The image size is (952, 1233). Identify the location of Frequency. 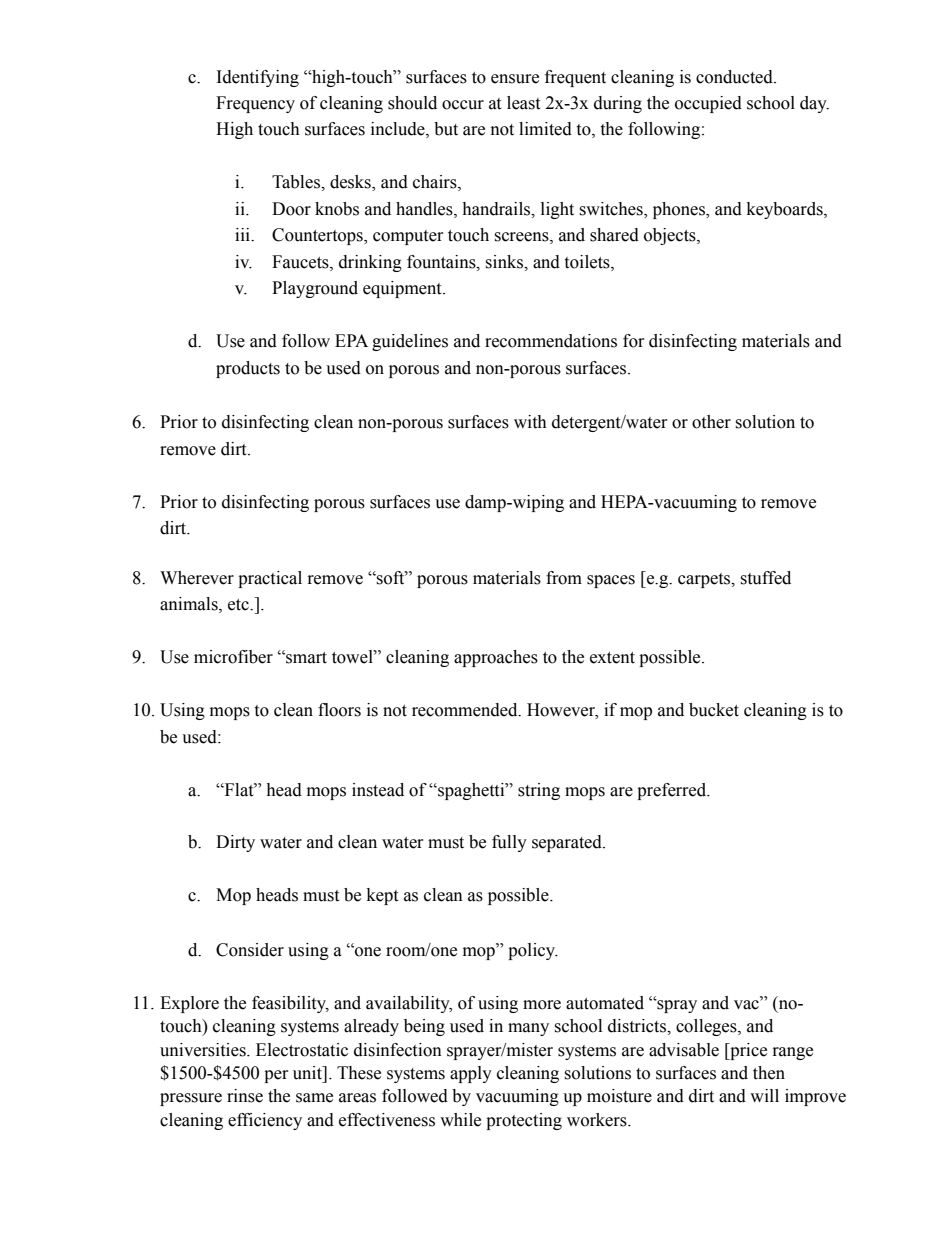
(255, 104).
